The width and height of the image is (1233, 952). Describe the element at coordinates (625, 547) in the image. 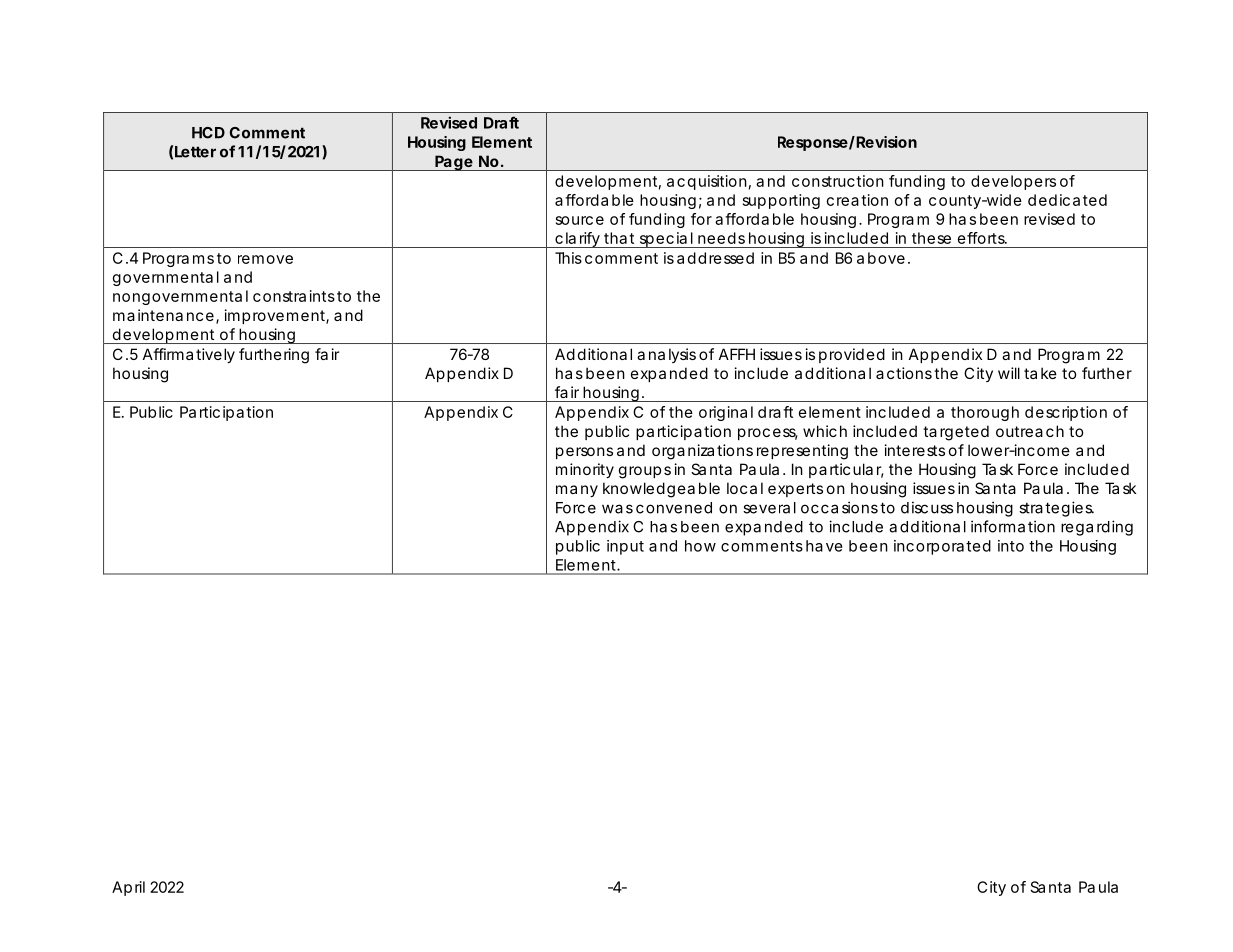

I see `input` at that location.
